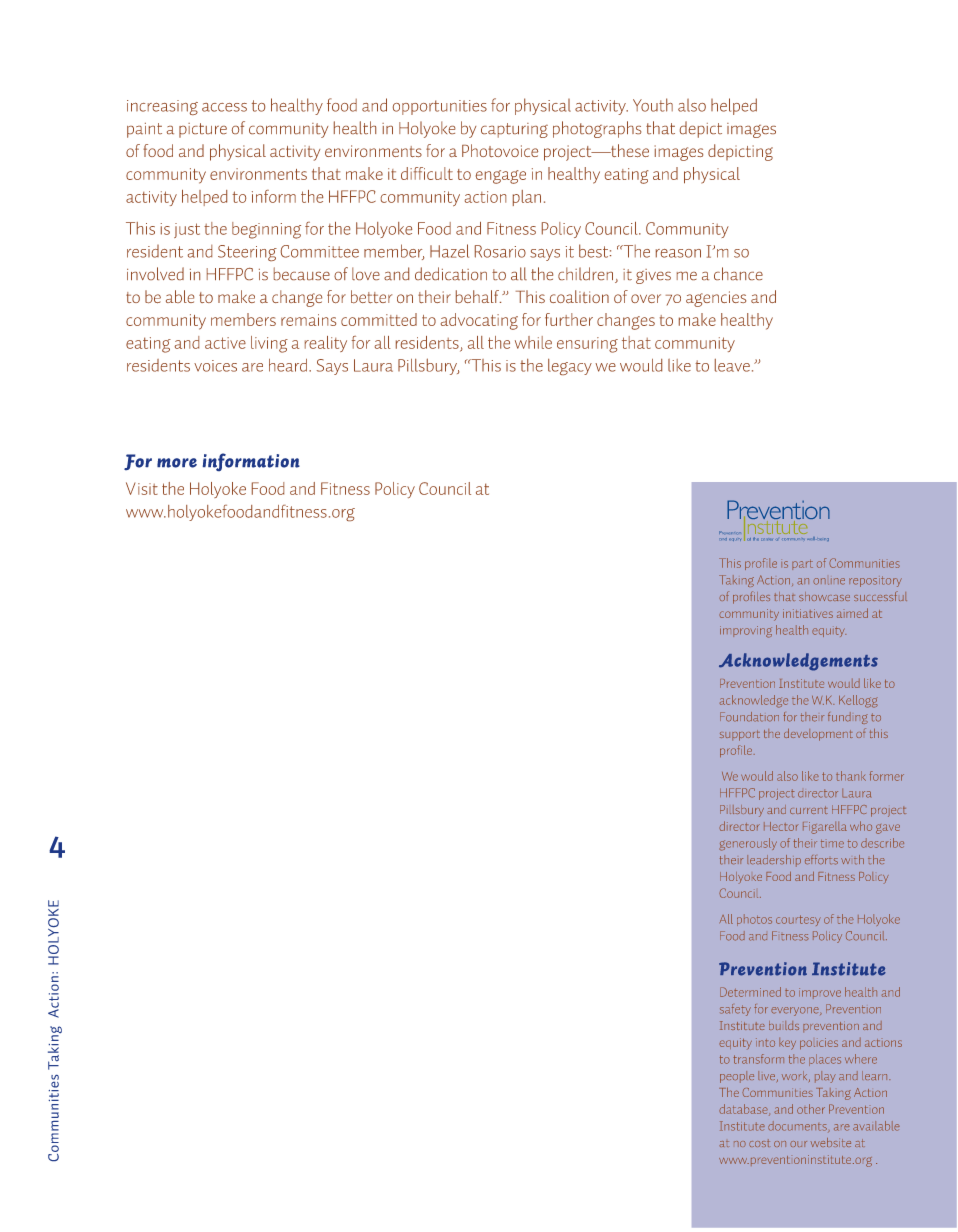  I want to click on while, so click(533, 342).
